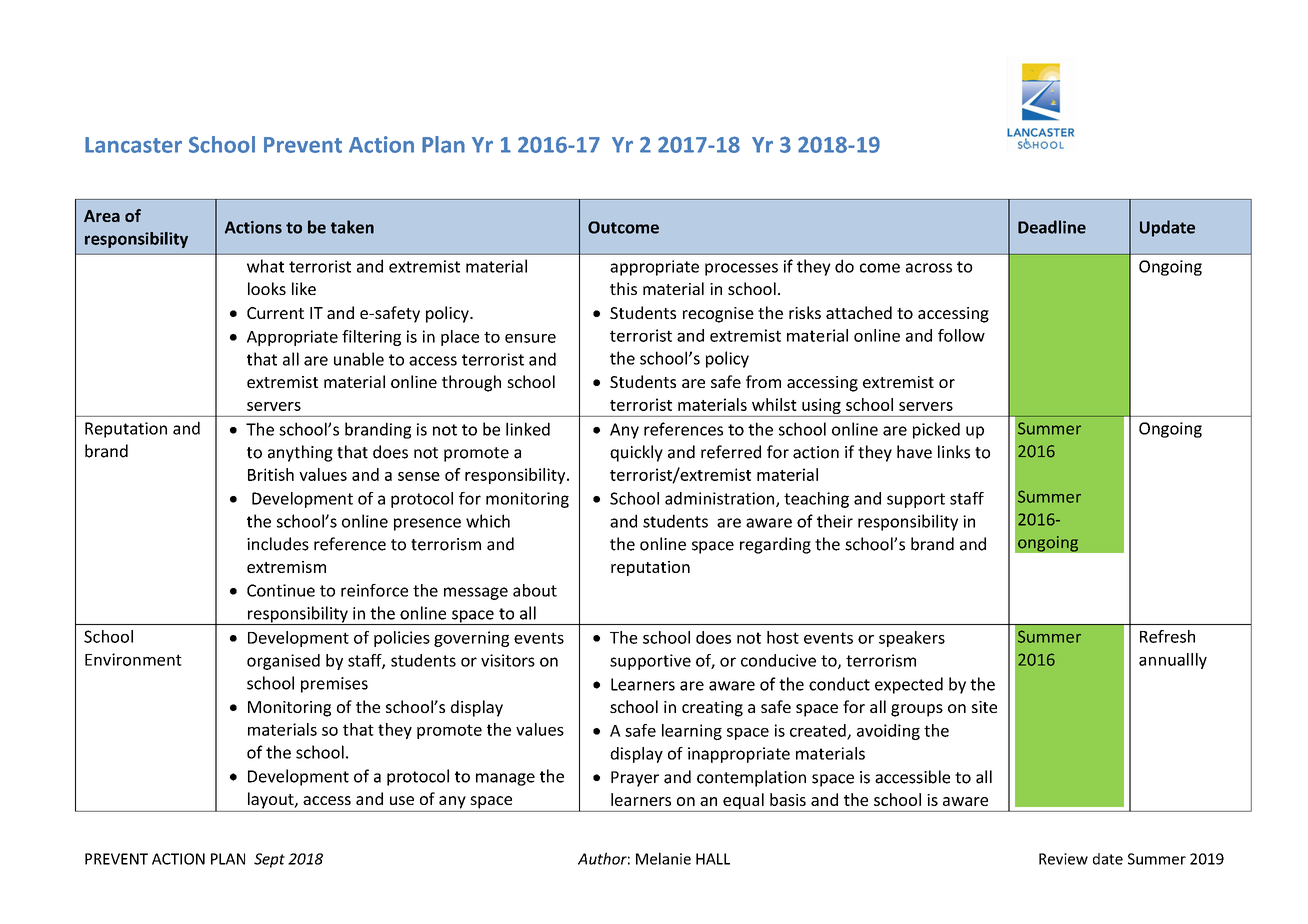 This document has width=1308, height=924. I want to click on from, so click(763, 381).
